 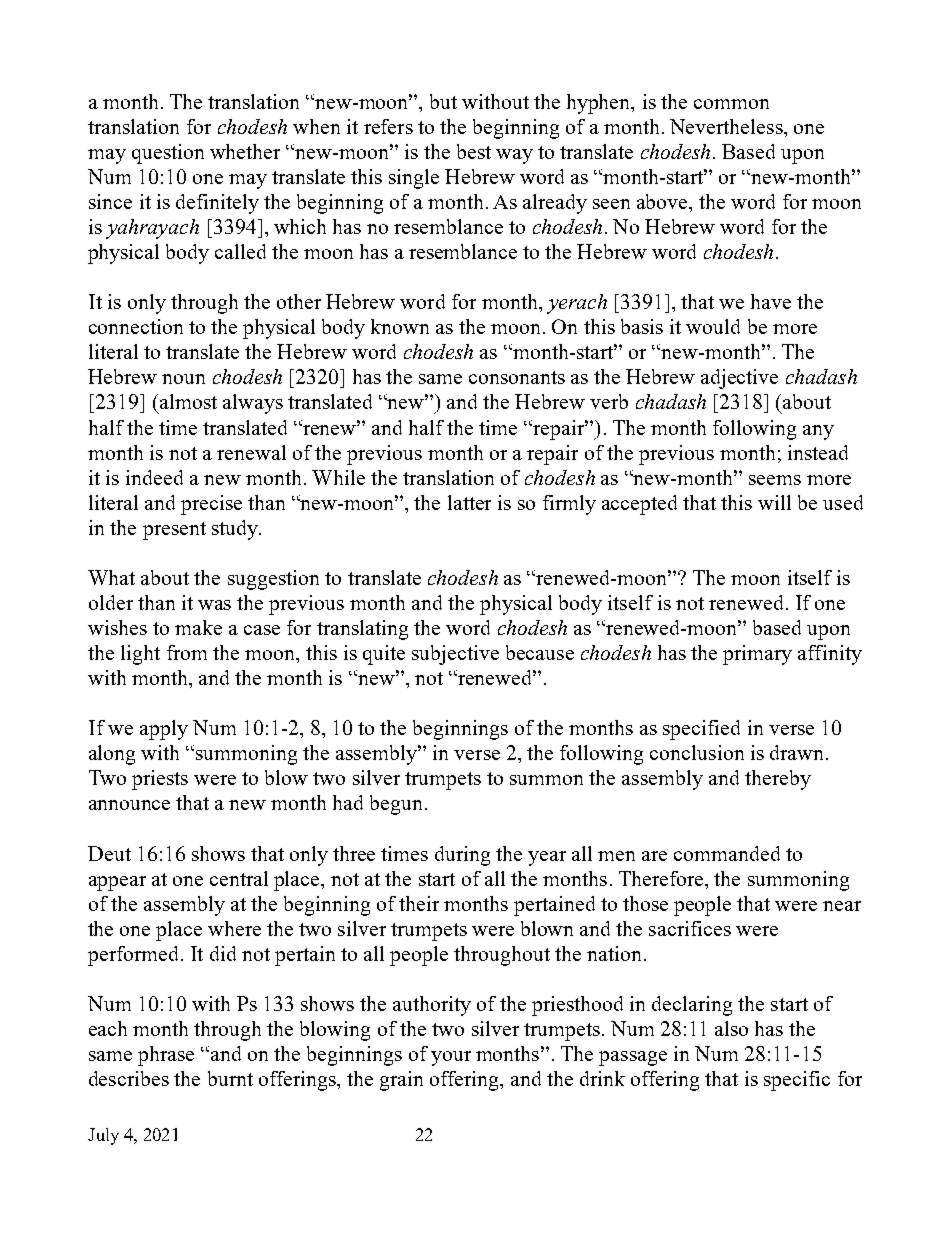 I want to click on subjective, so click(x=455, y=655).
